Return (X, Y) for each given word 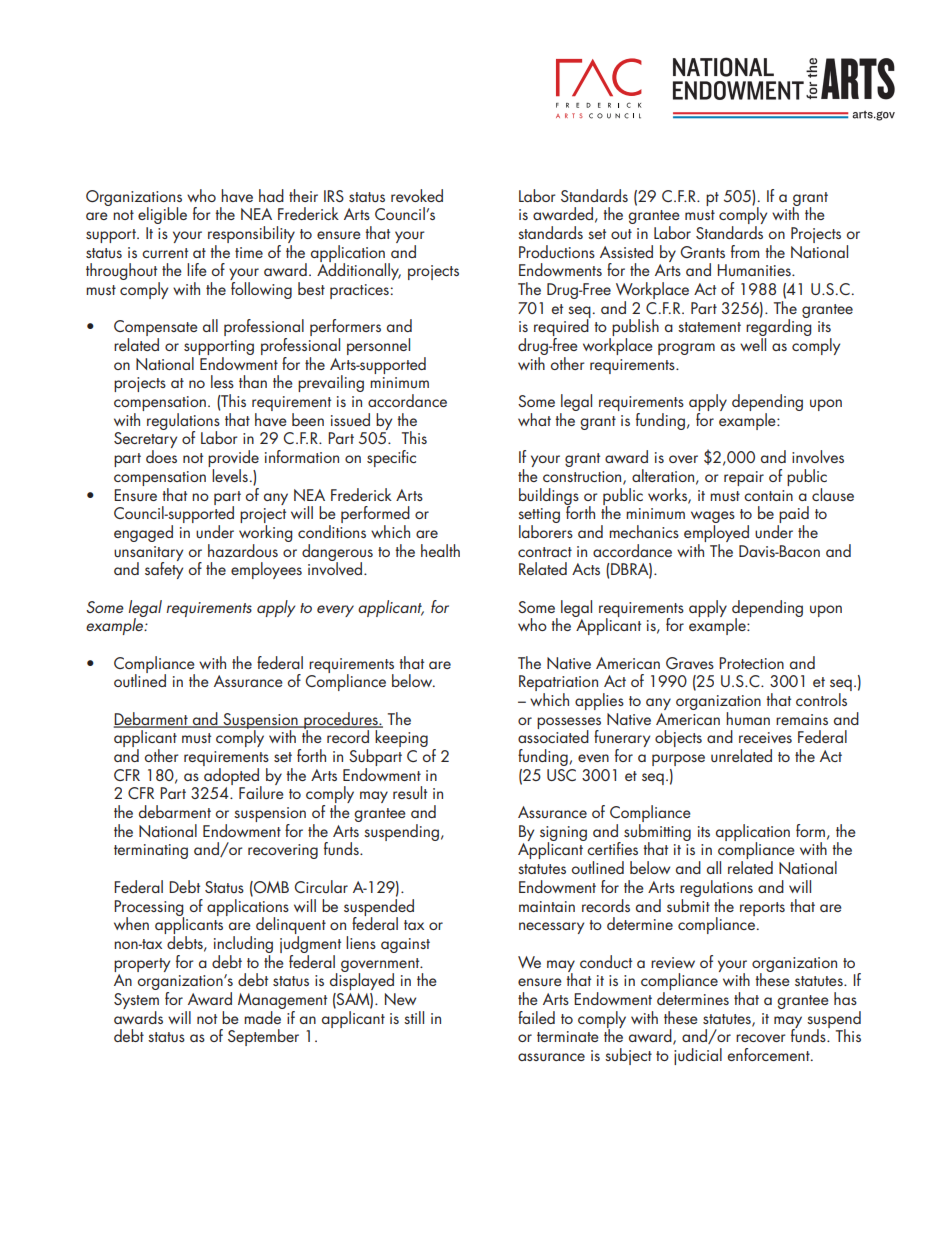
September (263, 1037)
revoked (417, 195)
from (745, 251)
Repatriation (558, 684)
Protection (751, 663)
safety (164, 569)
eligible (162, 215)
